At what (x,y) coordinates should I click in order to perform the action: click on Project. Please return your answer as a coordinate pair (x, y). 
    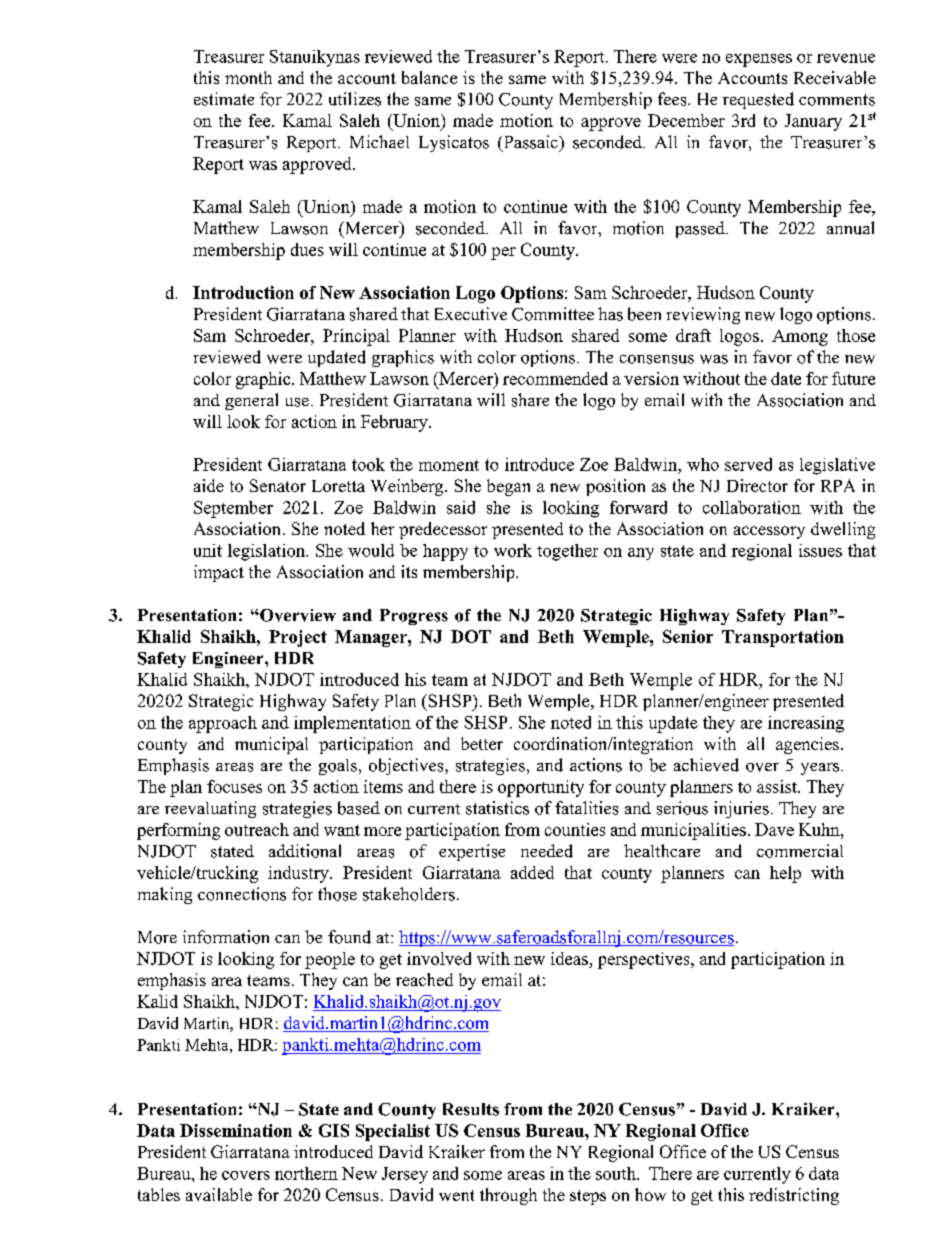
    Looking at the image, I should click on (298, 638).
